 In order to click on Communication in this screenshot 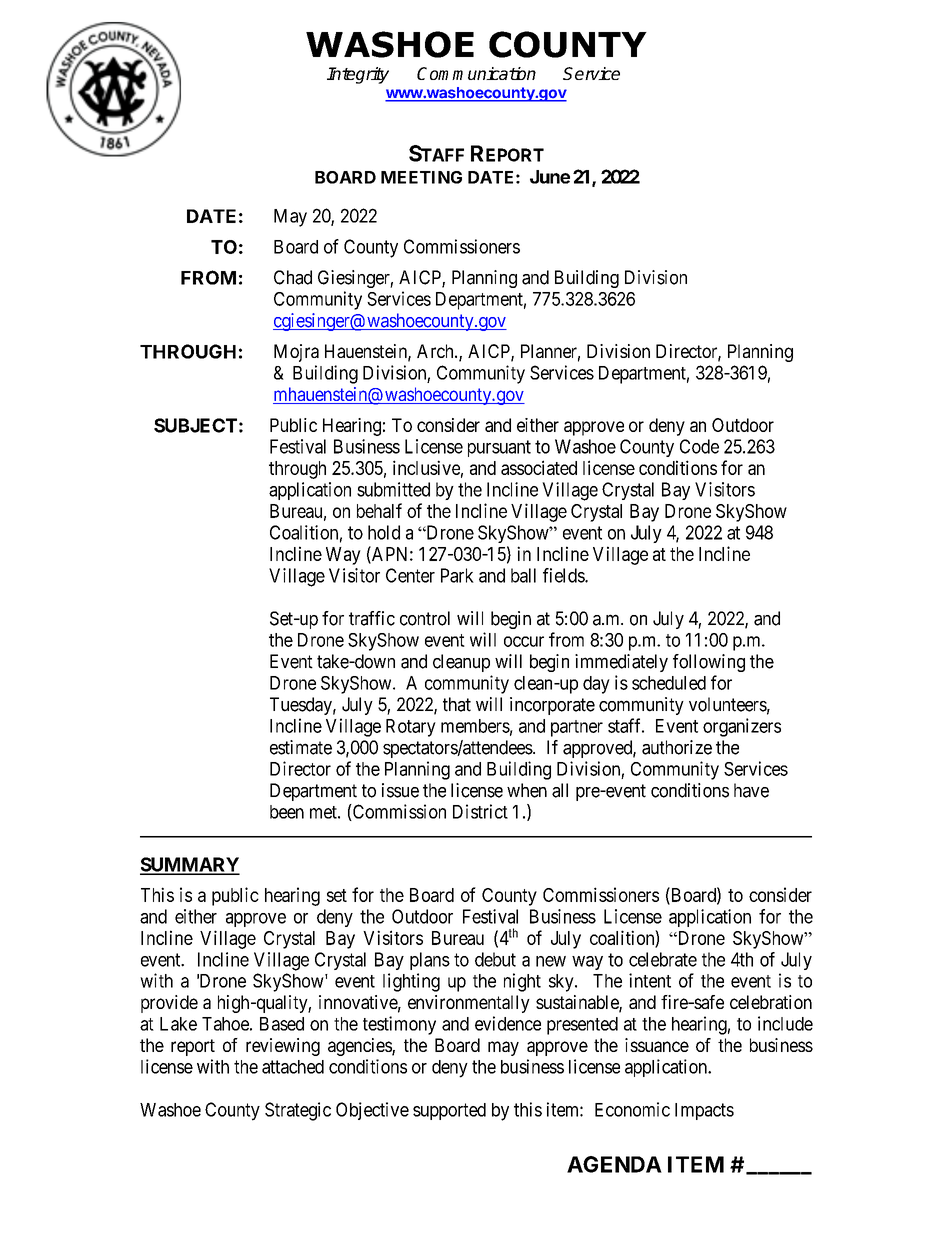, I will do `click(476, 73)`.
